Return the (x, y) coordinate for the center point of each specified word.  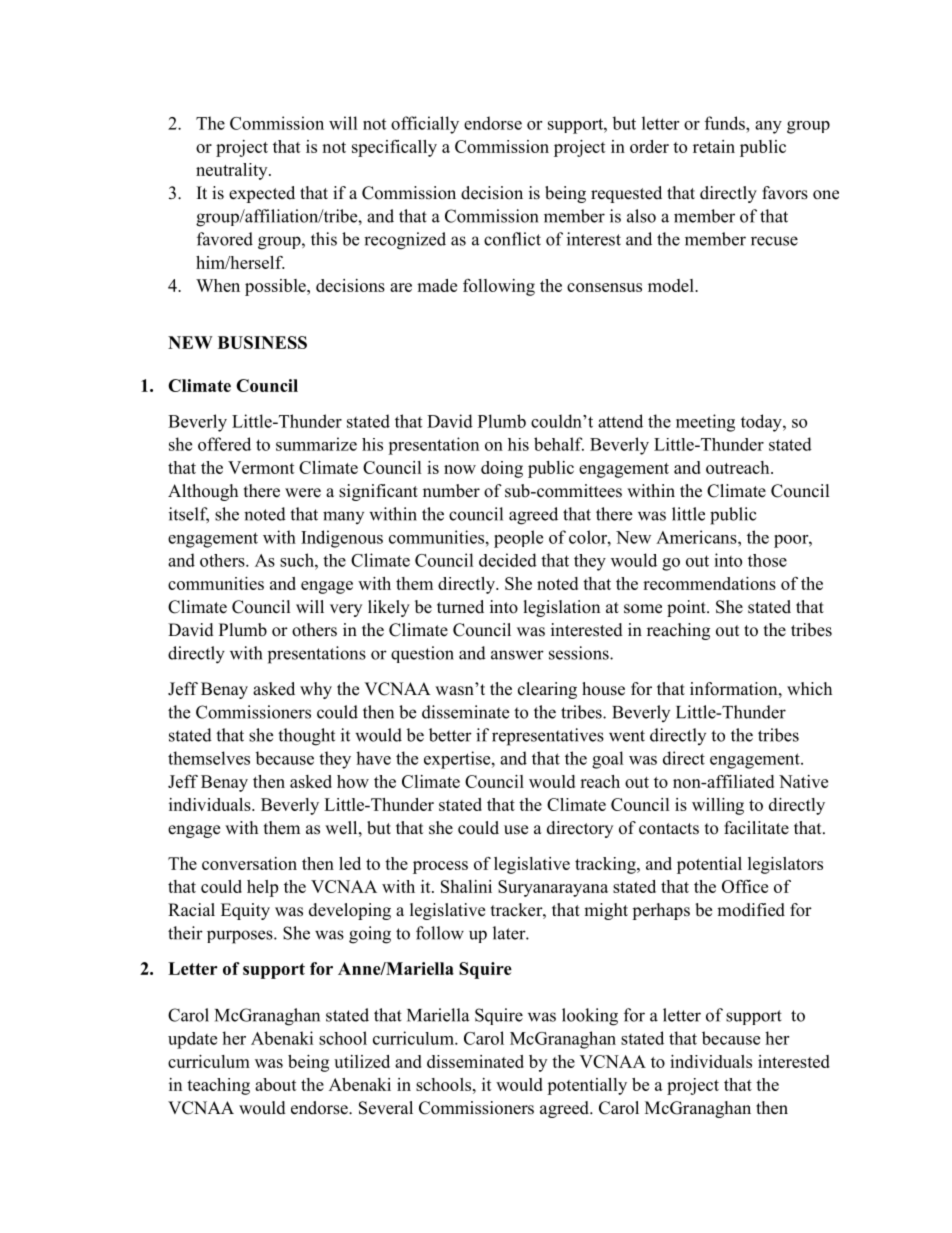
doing (502, 469)
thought (306, 737)
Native (803, 781)
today (762, 423)
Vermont (261, 467)
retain (714, 146)
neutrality (233, 171)
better (450, 735)
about (276, 1084)
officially (425, 125)
